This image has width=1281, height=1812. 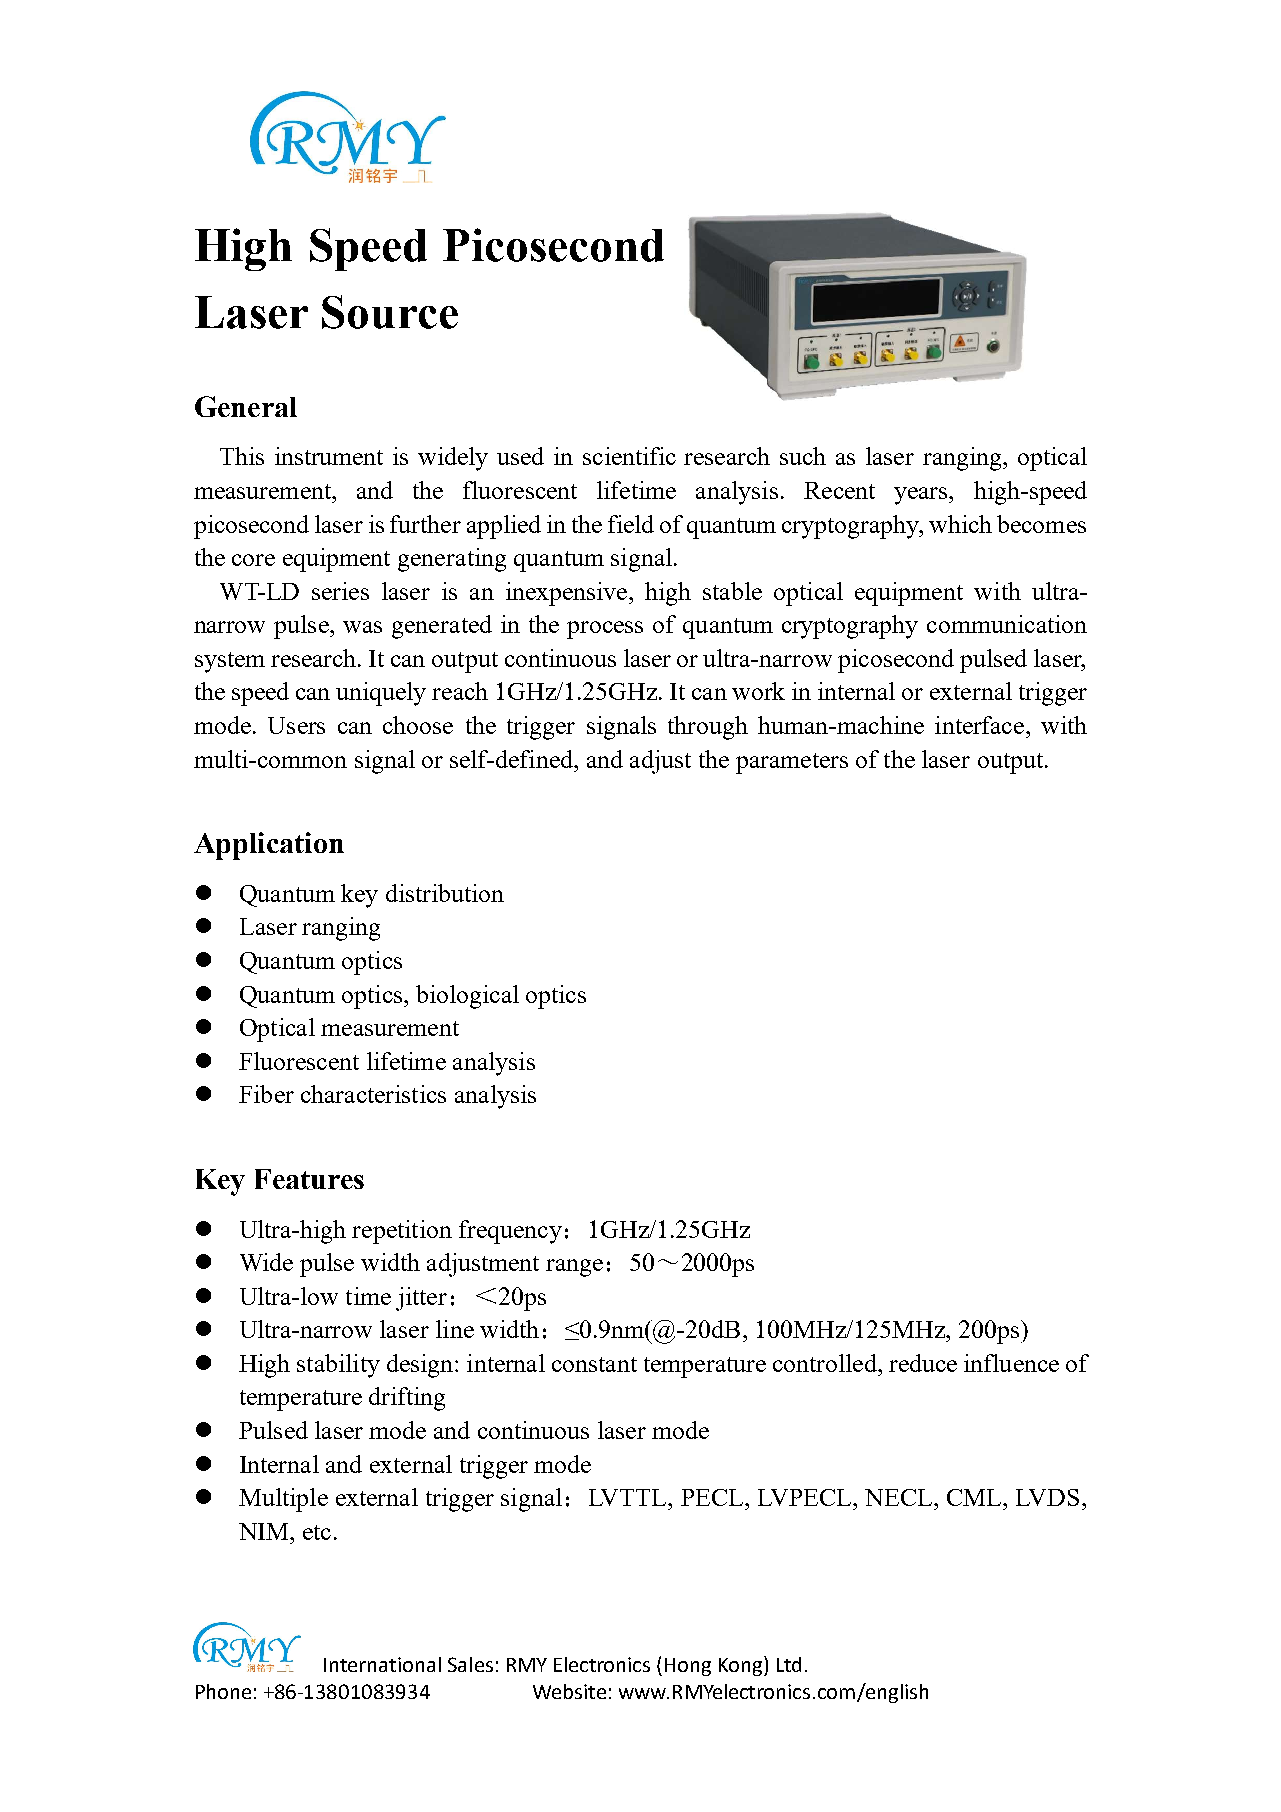 What do you see at coordinates (309, 1179) in the image?
I see `Features` at bounding box center [309, 1179].
